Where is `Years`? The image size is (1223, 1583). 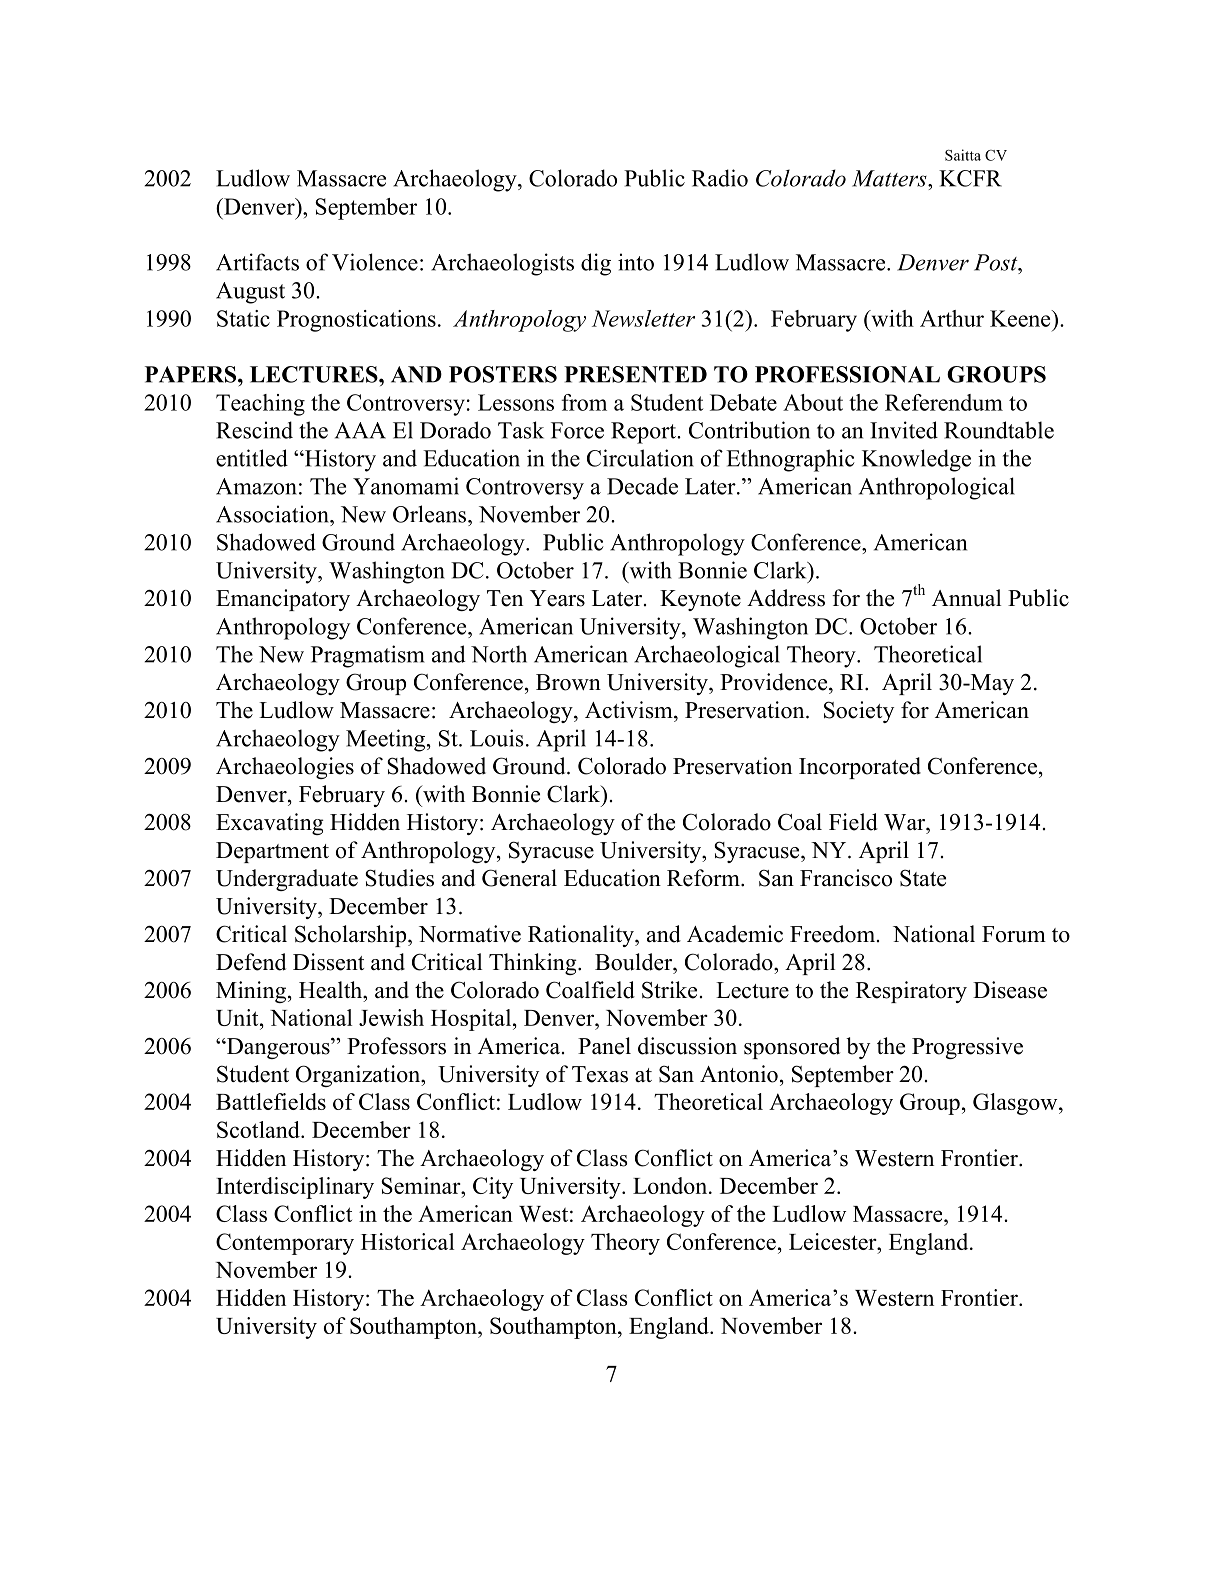 Years is located at coordinates (557, 598).
